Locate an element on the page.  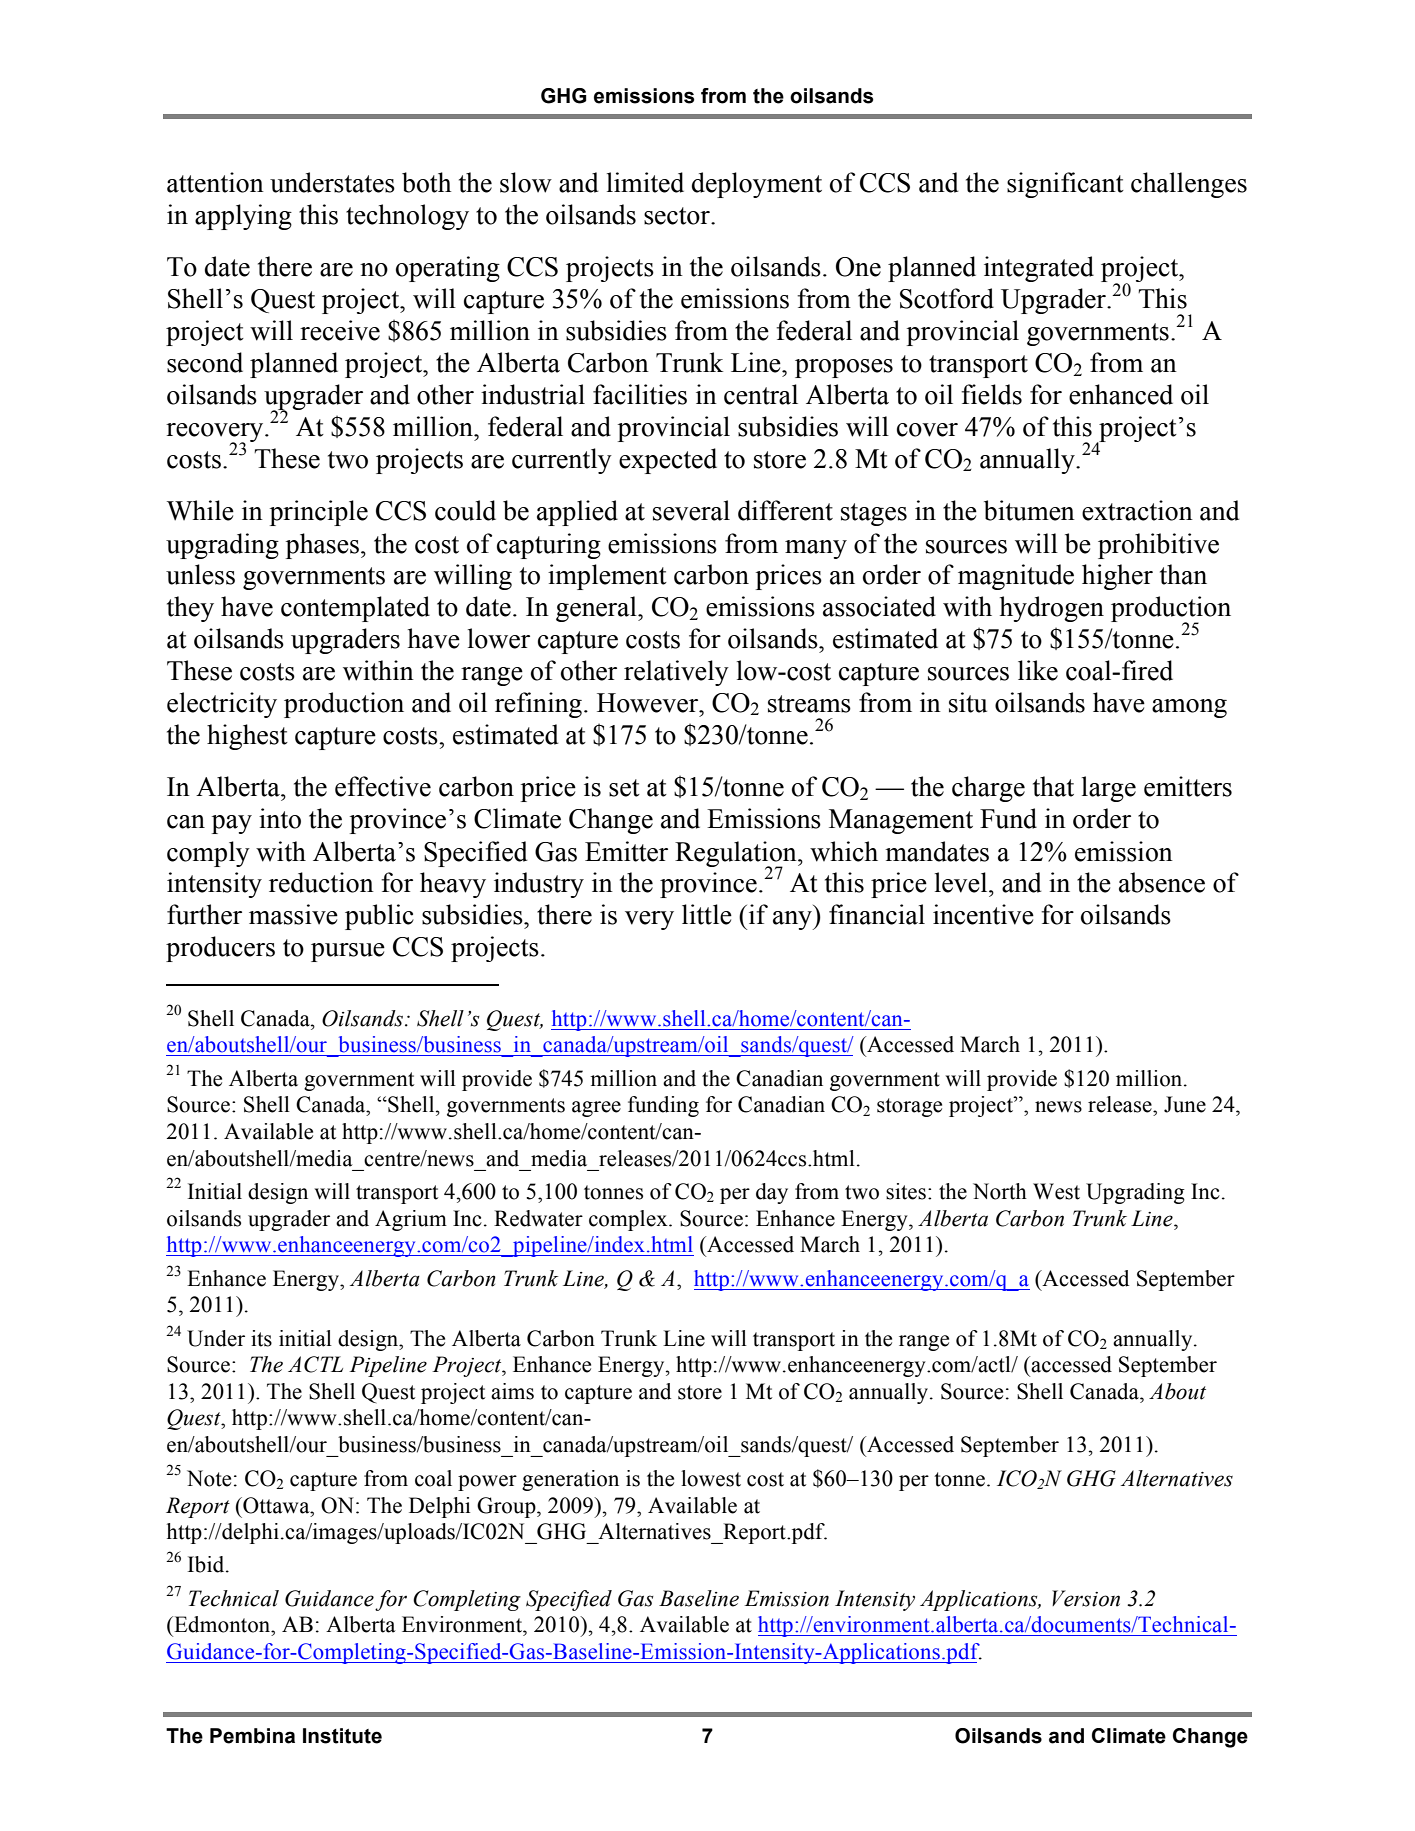
applying is located at coordinates (243, 217).
